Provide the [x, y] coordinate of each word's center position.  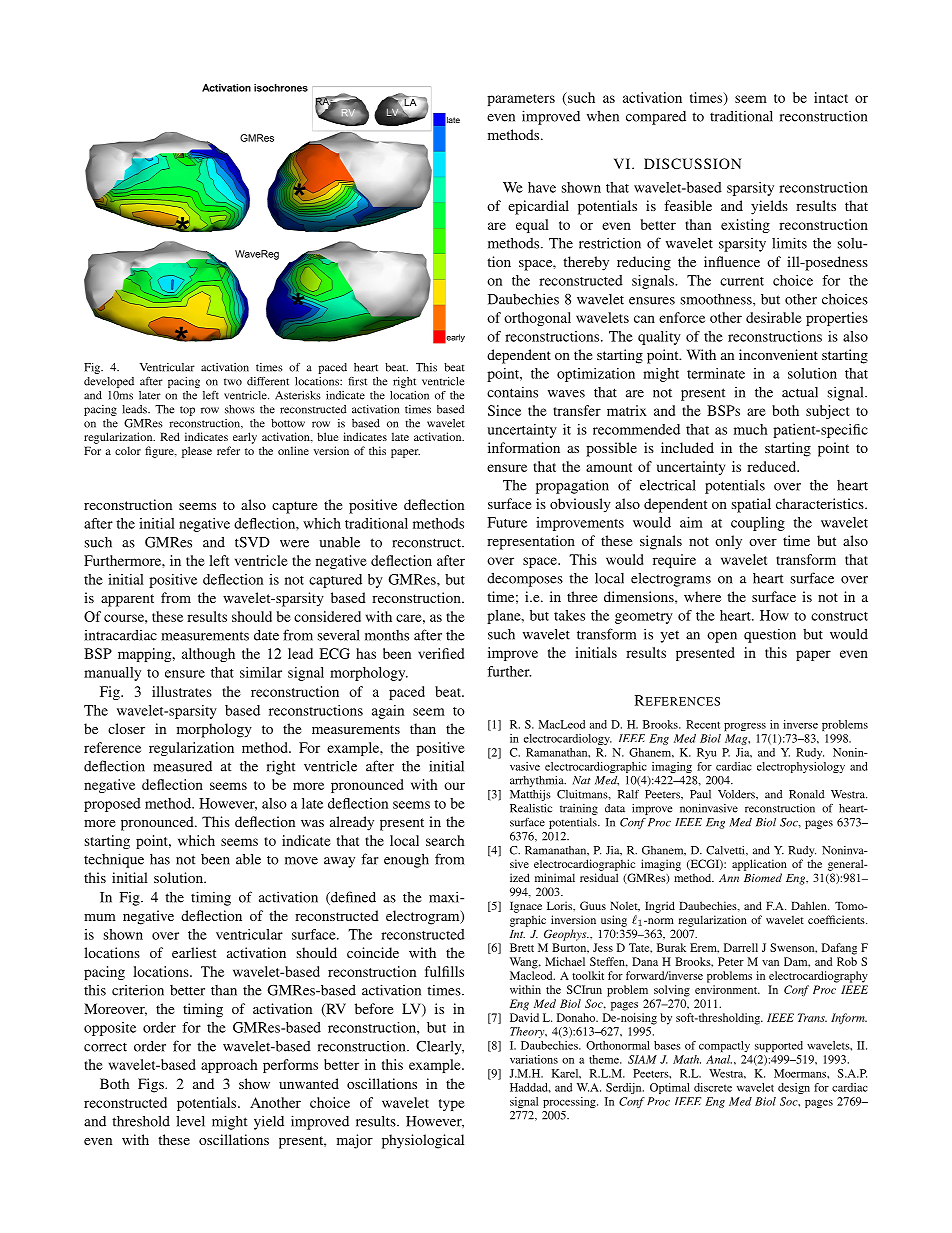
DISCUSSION [692, 163]
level [190, 1121]
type [452, 1105]
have [542, 187]
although [208, 655]
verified [441, 653]
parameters [521, 100]
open [722, 637]
